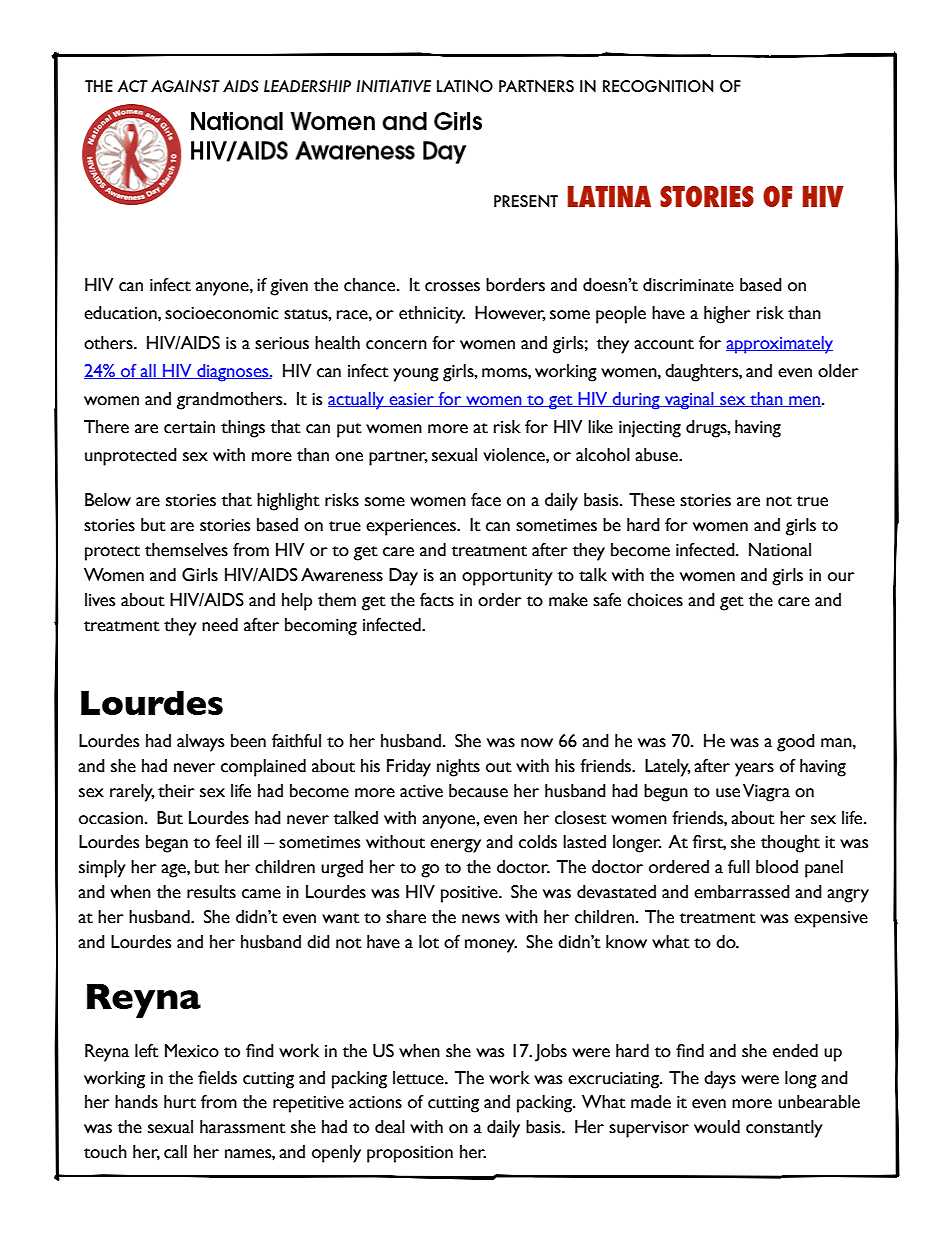 The image size is (952, 1233). Describe the element at coordinates (777, 867) in the document. I see `blood` at that location.
